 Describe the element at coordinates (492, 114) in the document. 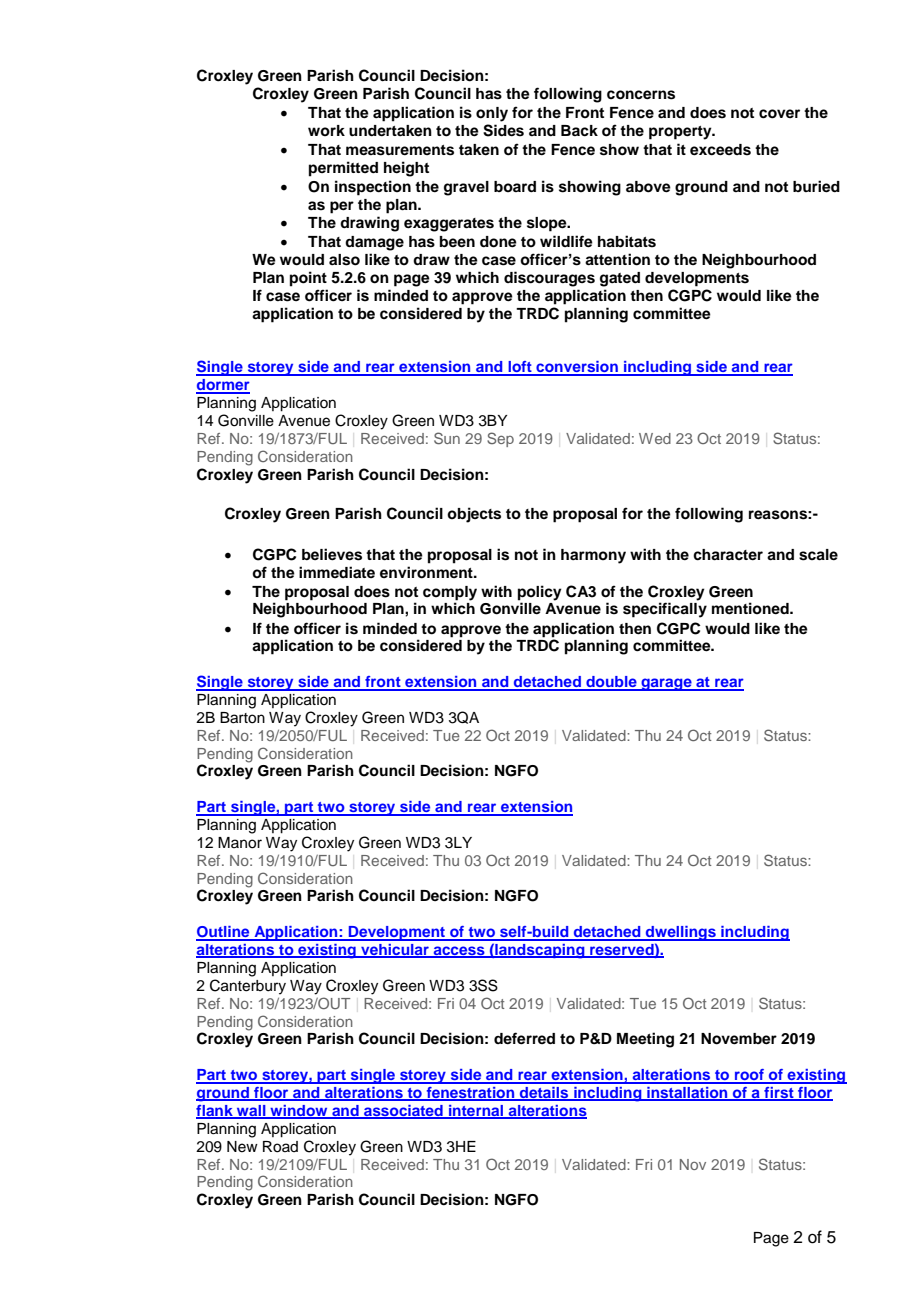

I see `only` at that location.
